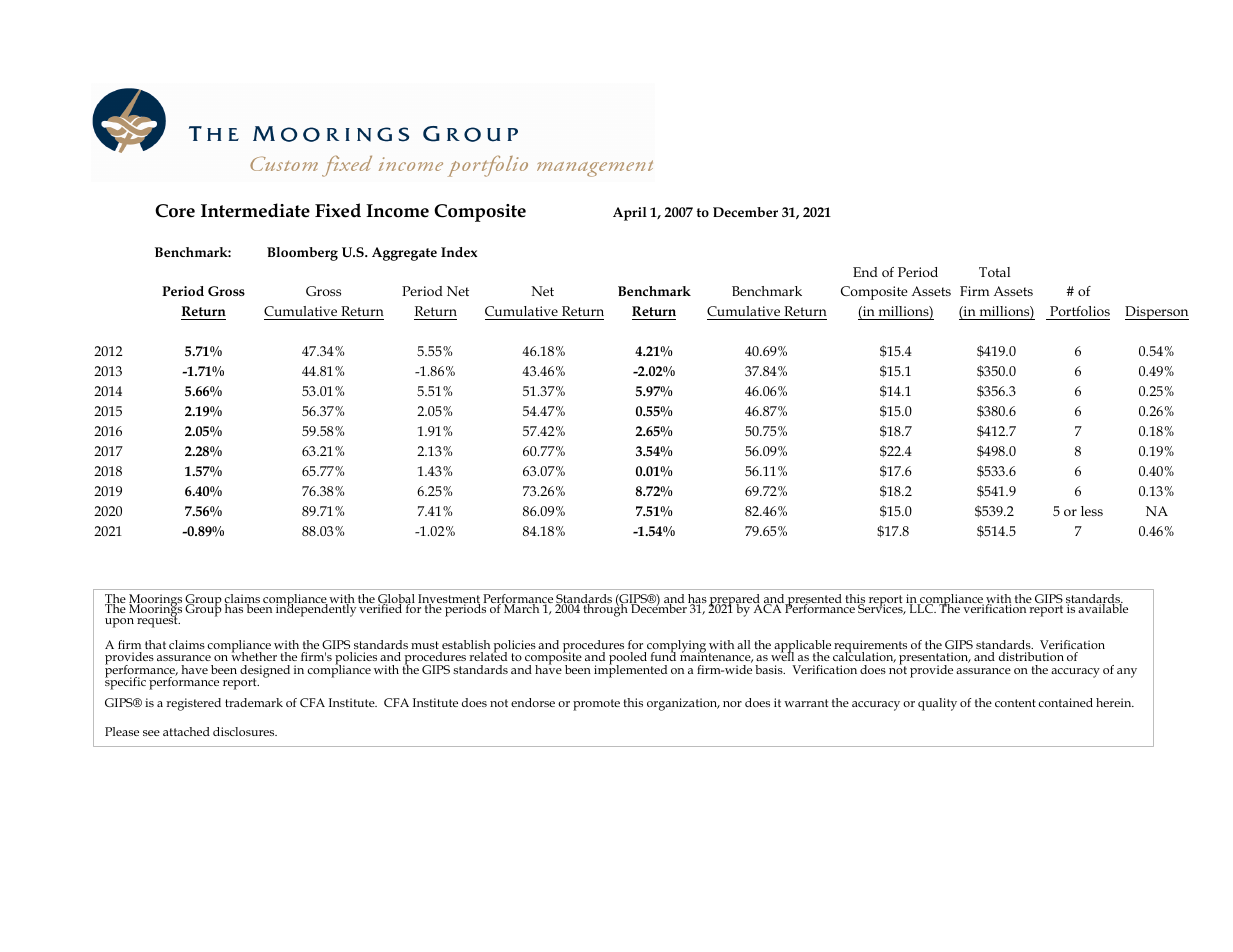 Image resolution: width=1233 pixels, height=952 pixels. What do you see at coordinates (596, 705) in the image?
I see `promote` at bounding box center [596, 705].
